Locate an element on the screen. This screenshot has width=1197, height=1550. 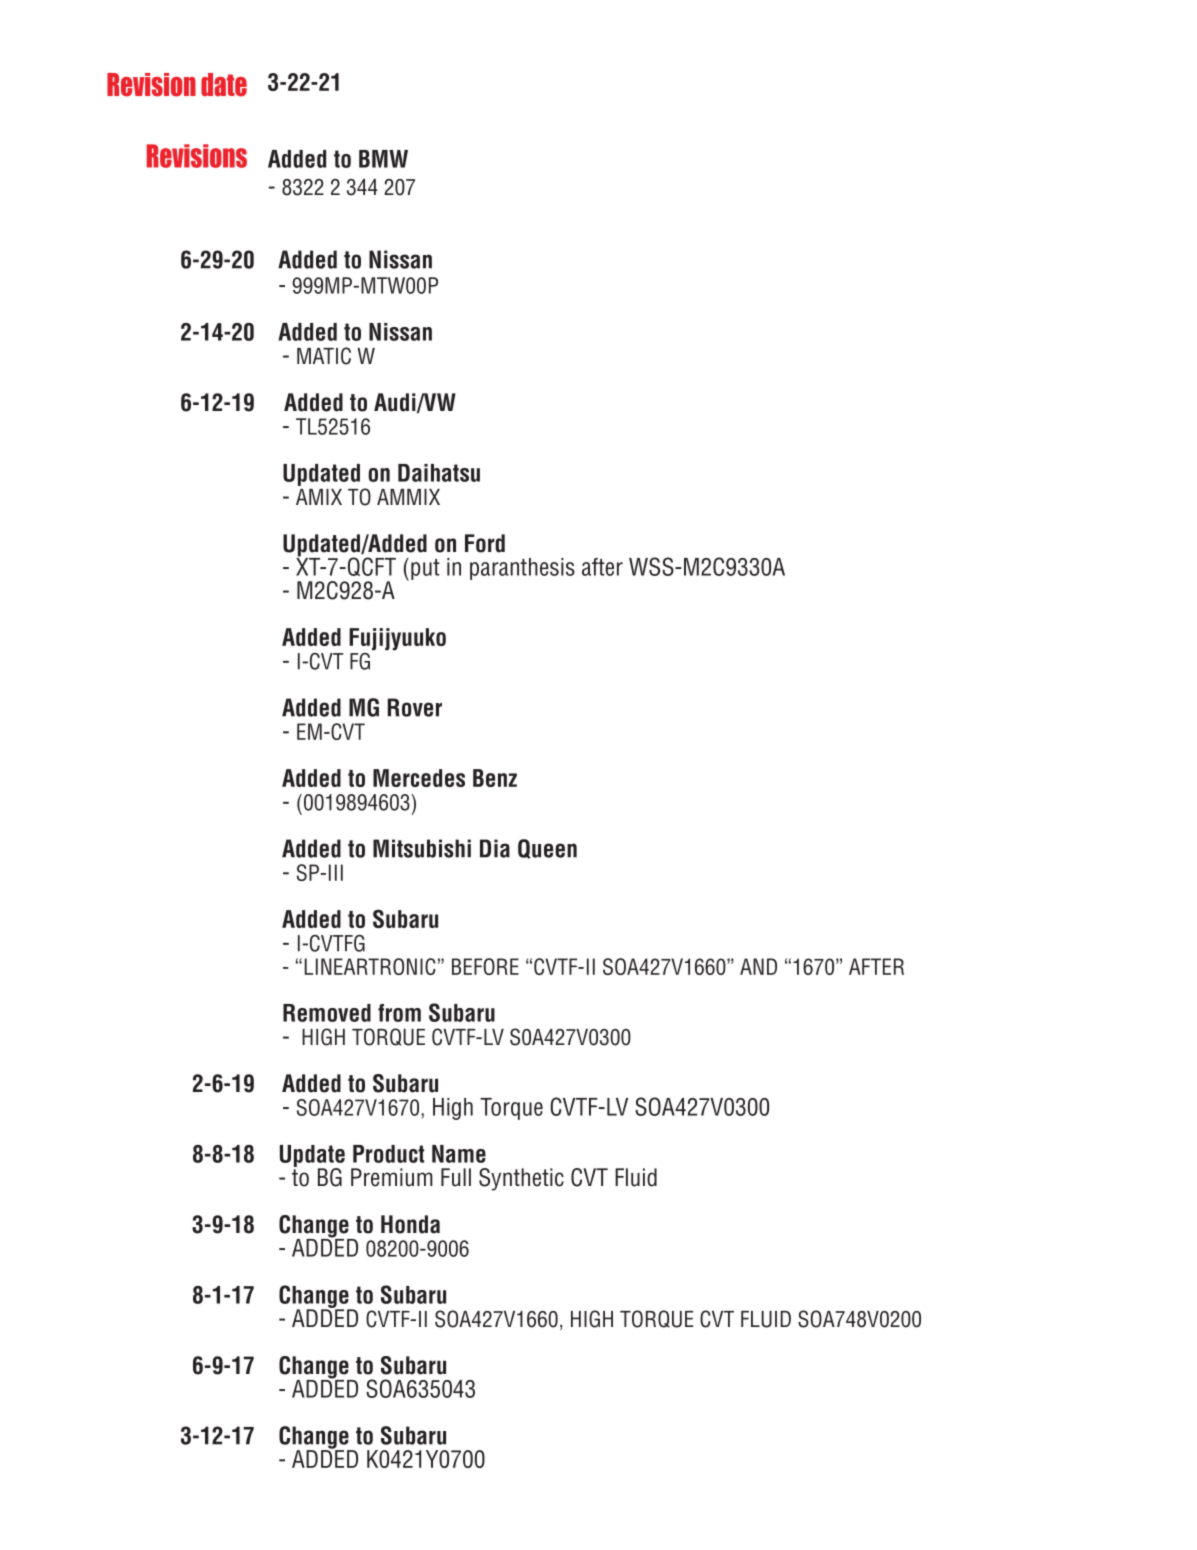
put is located at coordinates (425, 569).
